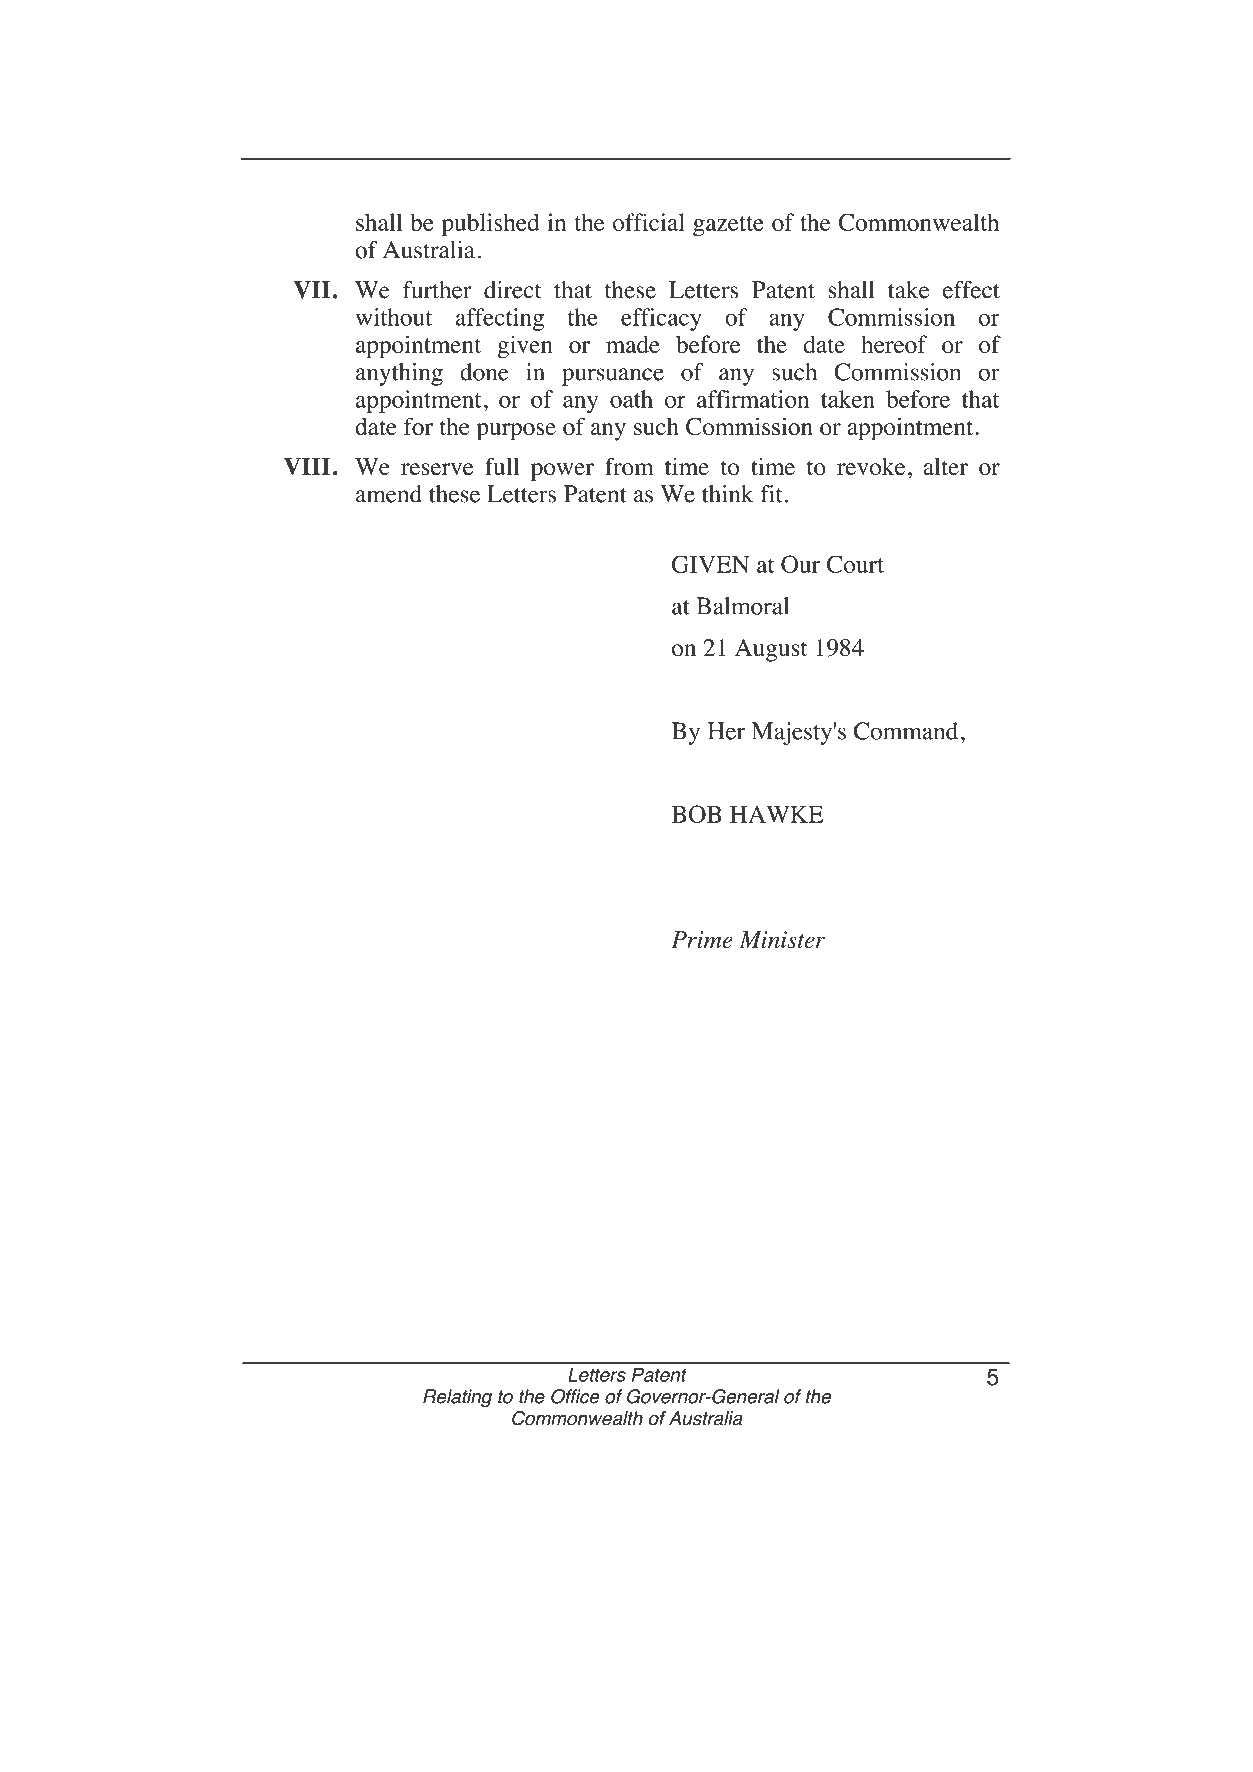  Describe the element at coordinates (457, 1398) in the screenshot. I see `Relating` at that location.
